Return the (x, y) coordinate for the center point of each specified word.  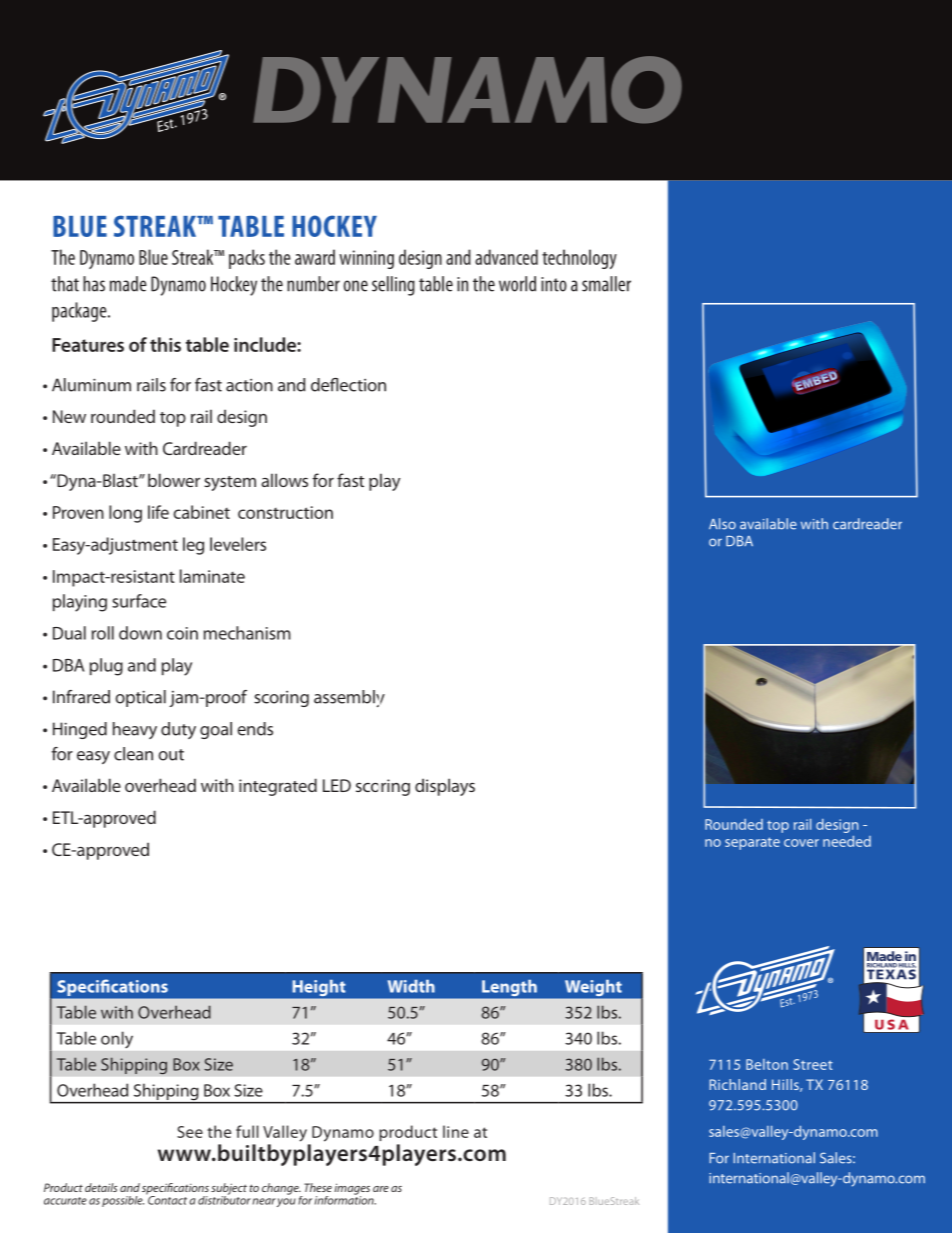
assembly (349, 699)
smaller (606, 284)
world (517, 284)
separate (752, 843)
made (128, 284)
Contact (166, 1199)
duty (178, 730)
